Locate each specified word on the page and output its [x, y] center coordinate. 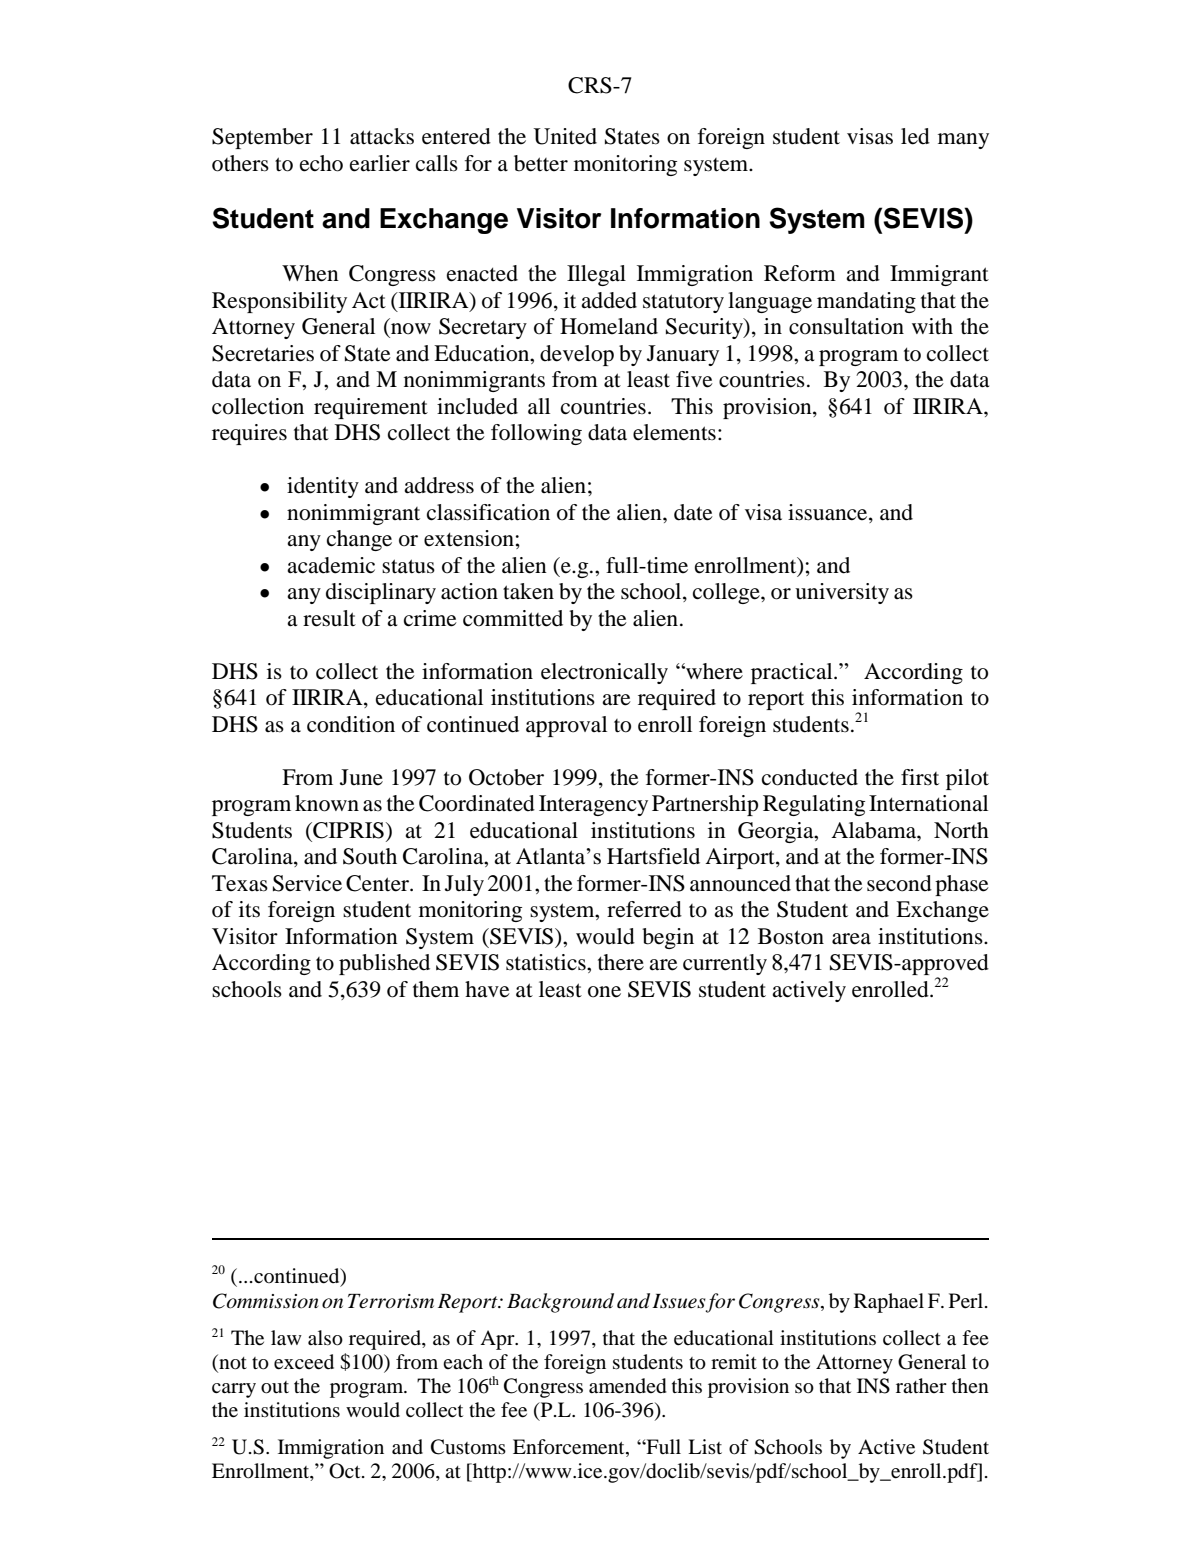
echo [321, 163]
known [327, 803]
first [920, 777]
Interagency [593, 805]
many [963, 141]
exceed [304, 1362]
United [565, 136]
